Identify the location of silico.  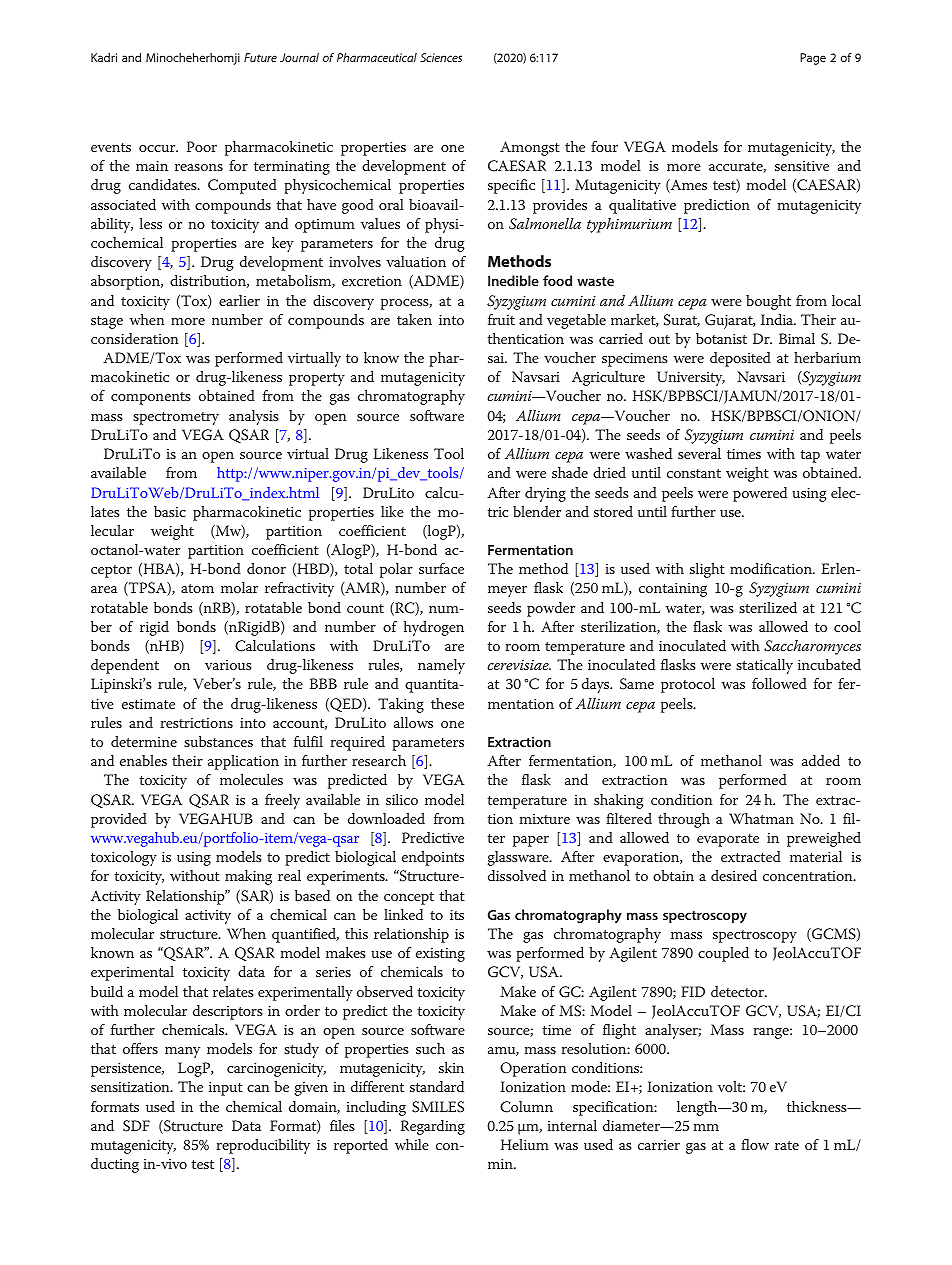
(402, 799).
